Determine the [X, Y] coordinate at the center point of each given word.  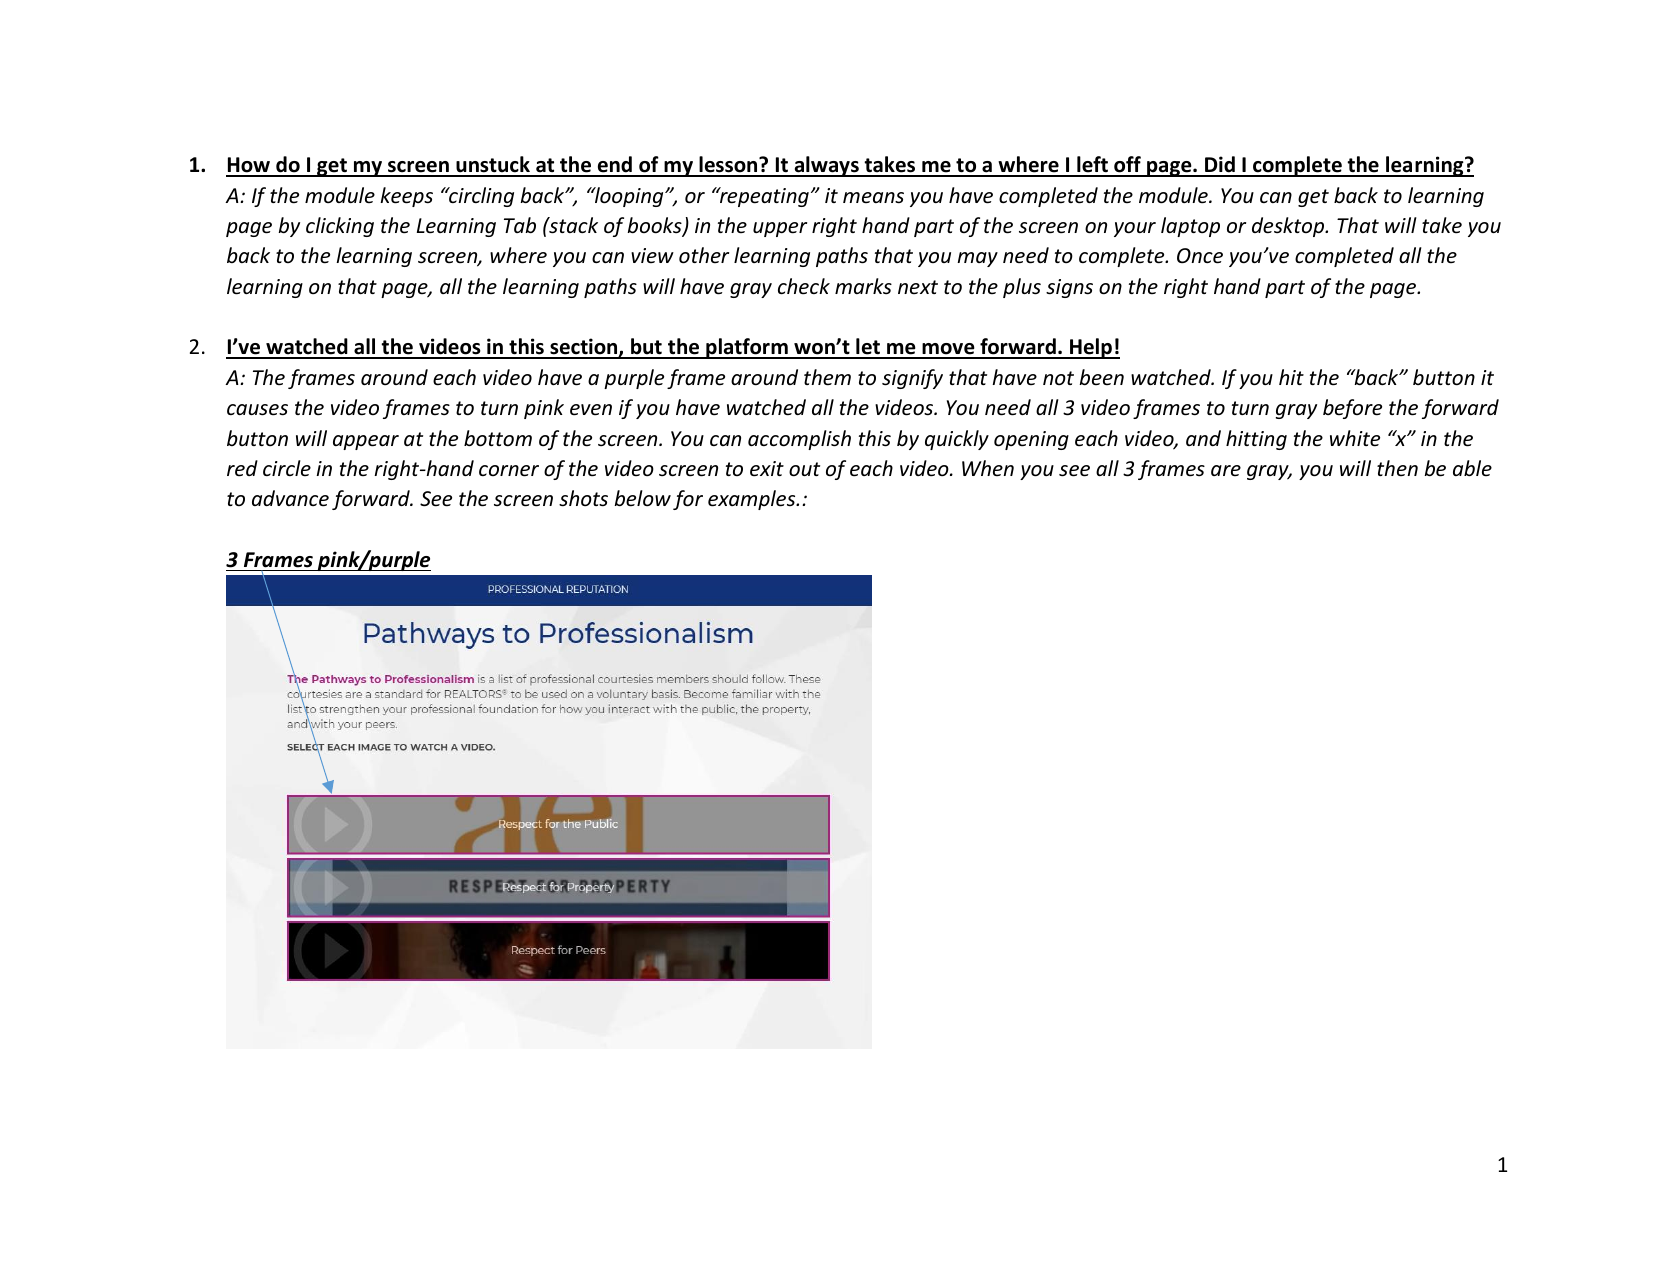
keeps [406, 197]
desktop [1289, 227]
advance [290, 498]
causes [257, 410]
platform [747, 348]
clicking [340, 227]
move [948, 350]
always [826, 166]
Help [1091, 348]
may [977, 259]
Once [1200, 256]
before [1352, 409]
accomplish [799, 440]
